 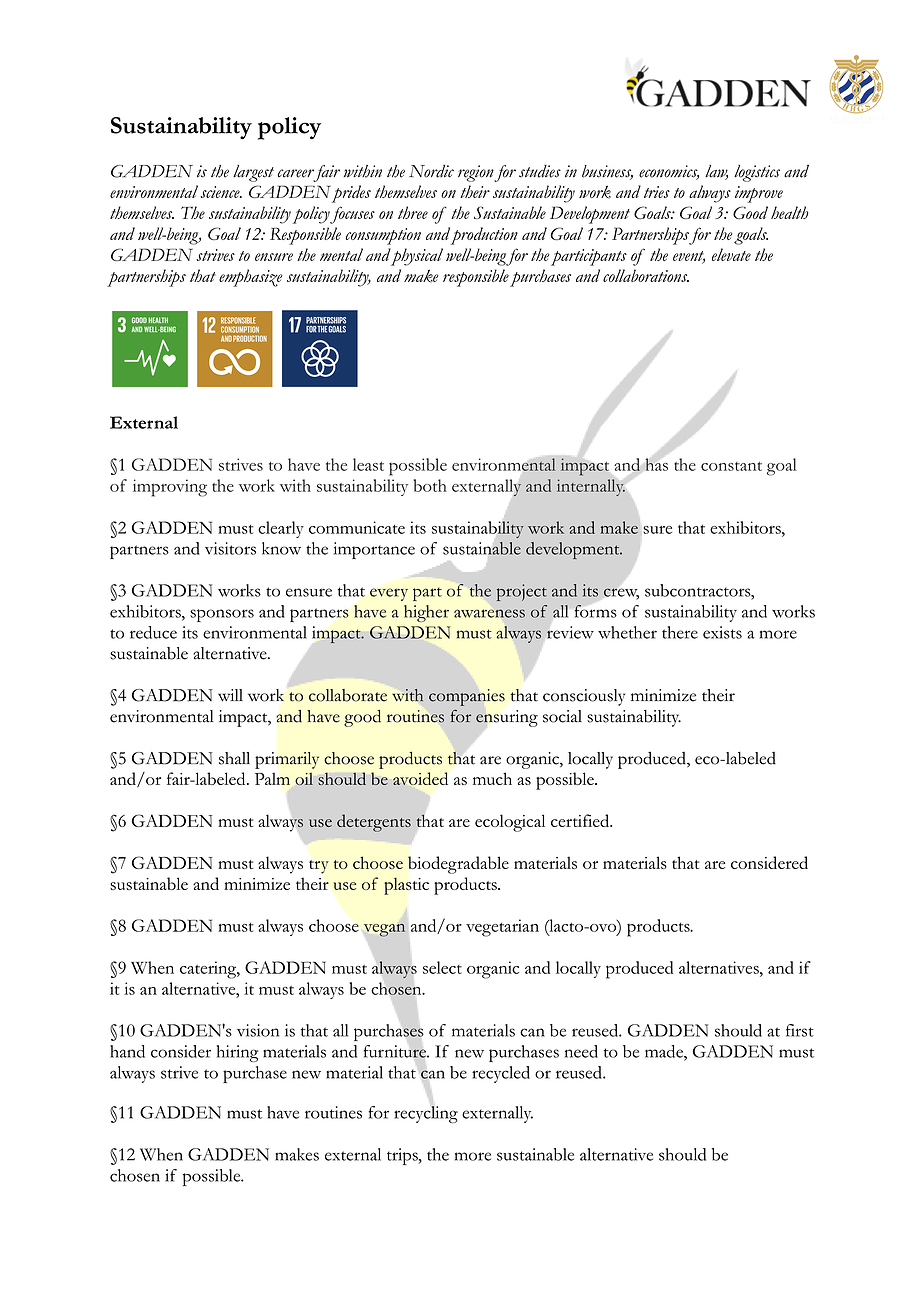 I want to click on try, so click(x=319, y=867).
